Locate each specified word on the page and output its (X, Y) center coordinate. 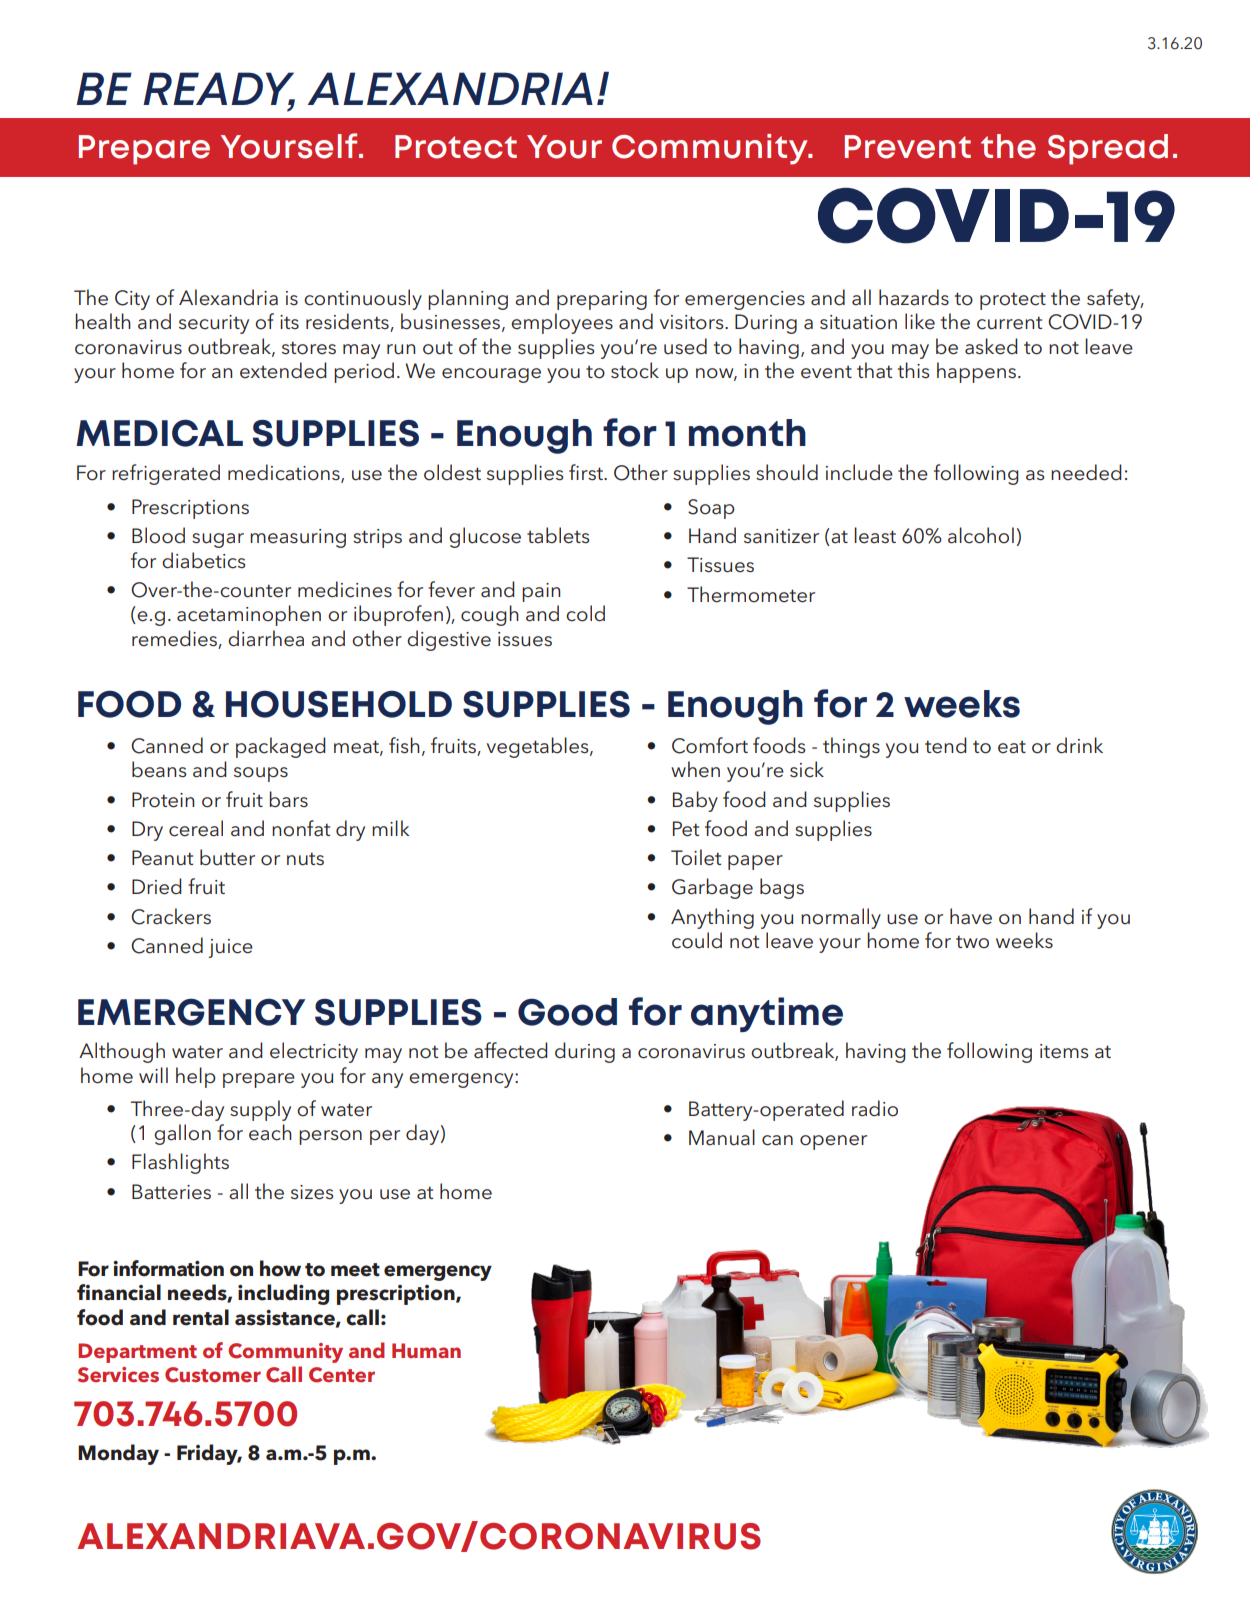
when (695, 769)
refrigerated (166, 474)
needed (1086, 472)
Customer (213, 1375)
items (1064, 1051)
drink (1079, 745)
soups (261, 774)
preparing (602, 300)
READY (219, 90)
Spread (1108, 149)
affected (511, 1050)
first (587, 472)
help (196, 1077)
